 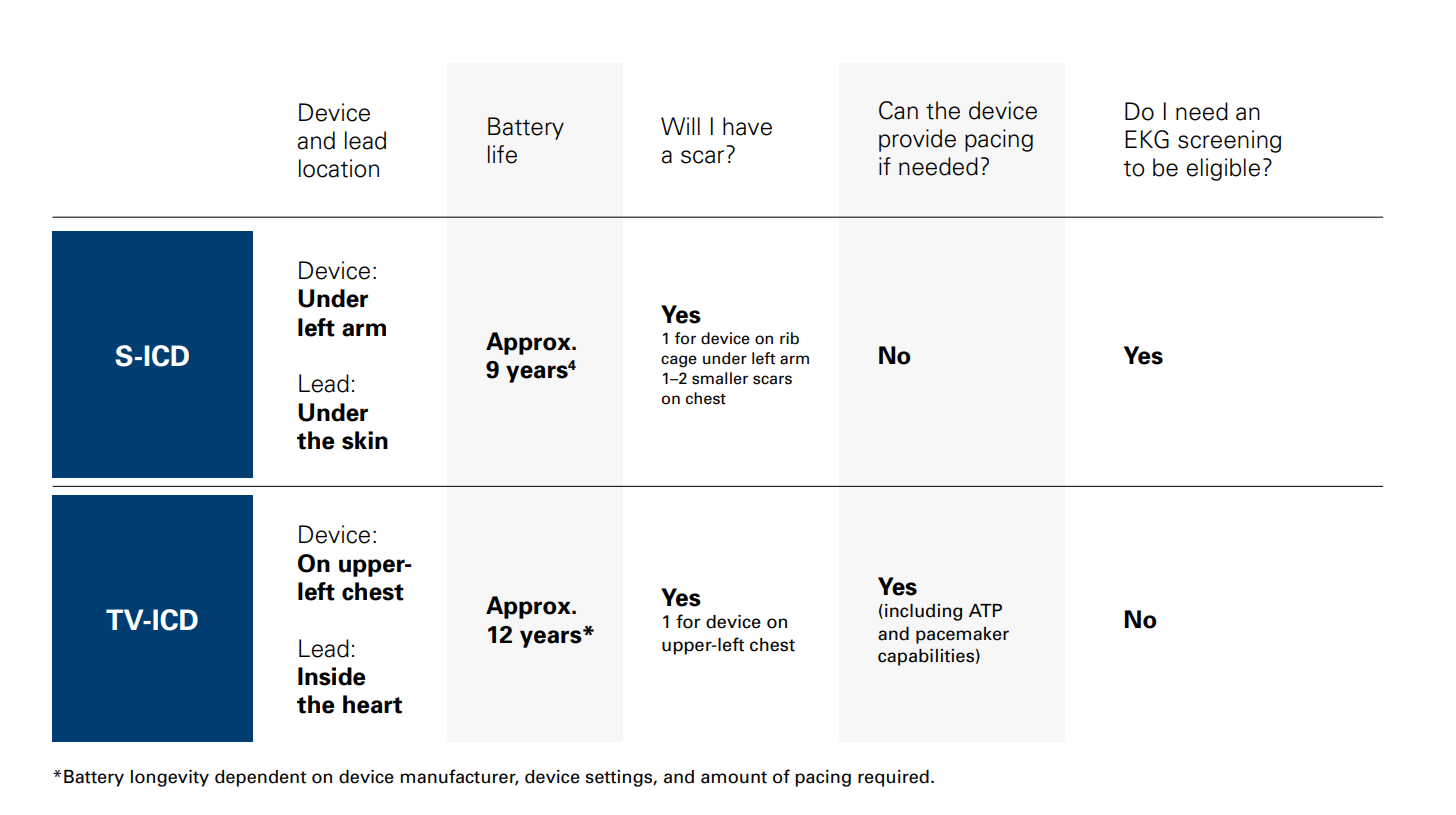 What do you see at coordinates (339, 168) in the image?
I see `location` at bounding box center [339, 168].
